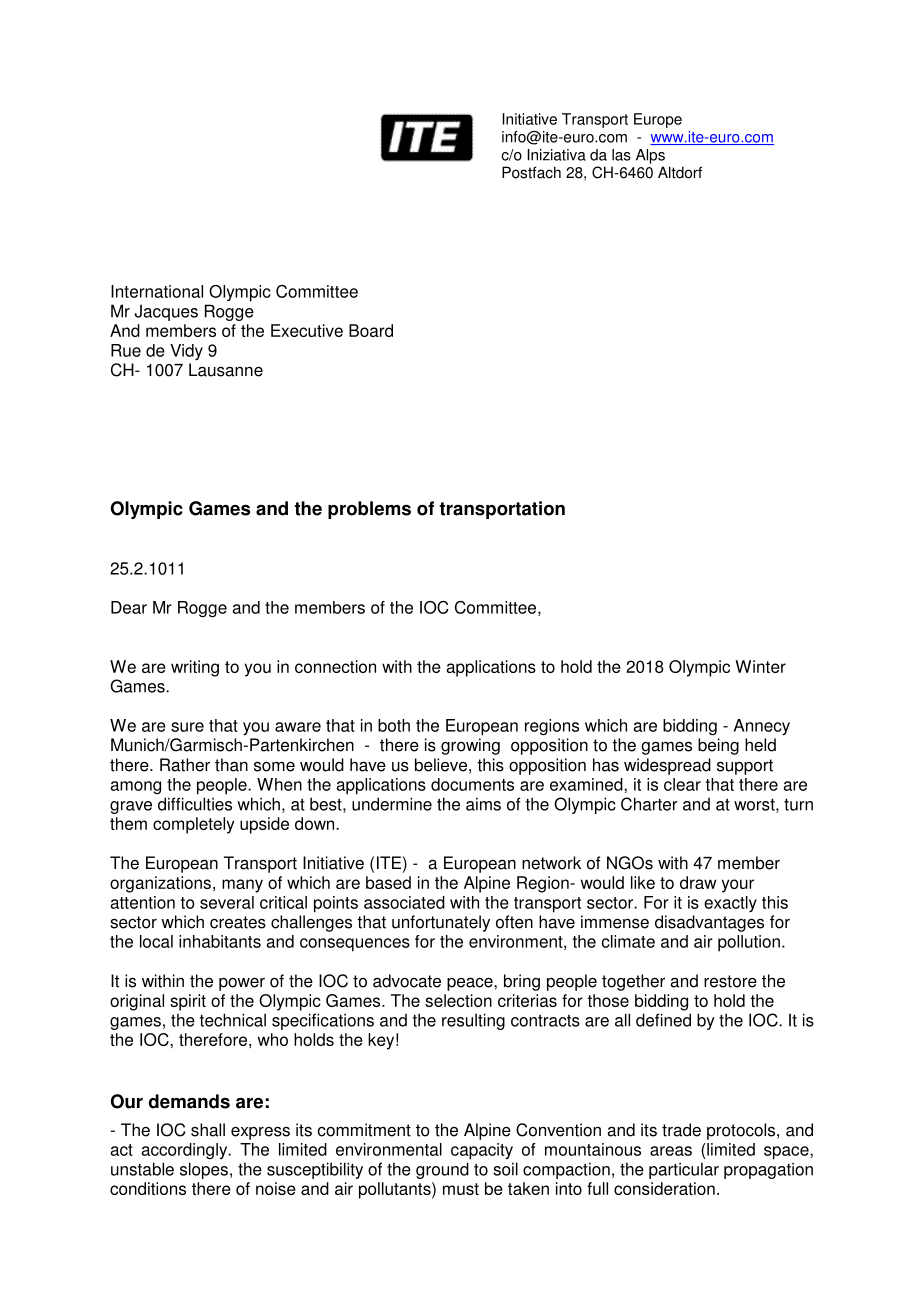 This page has width=924, height=1308. What do you see at coordinates (185, 765) in the page?
I see `Rather` at bounding box center [185, 765].
